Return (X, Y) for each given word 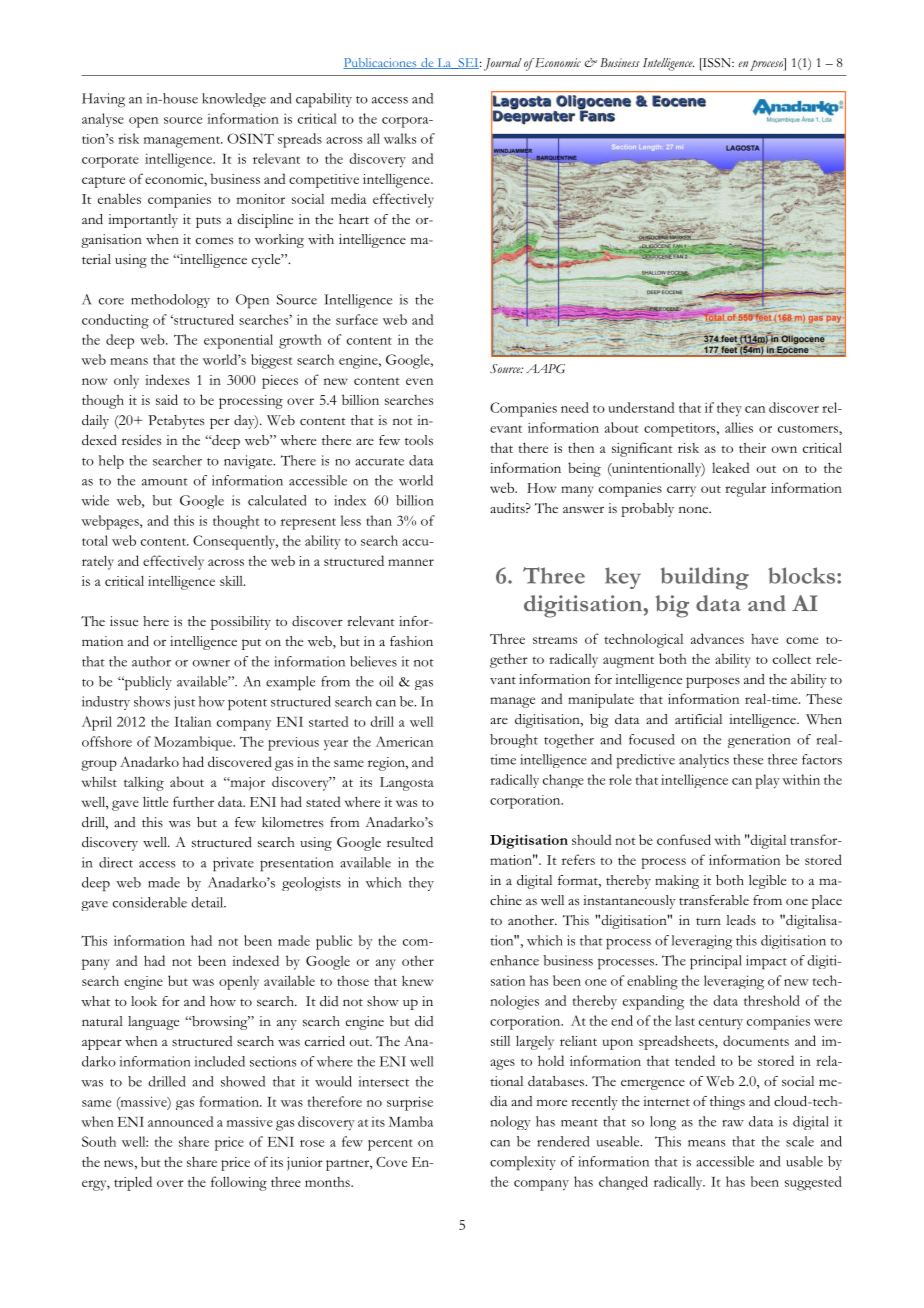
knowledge (234, 100)
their (752, 448)
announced (180, 1121)
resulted (410, 842)
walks (400, 138)
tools (419, 440)
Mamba (410, 1121)
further (193, 801)
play (768, 781)
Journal (503, 64)
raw (733, 1123)
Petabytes (176, 422)
